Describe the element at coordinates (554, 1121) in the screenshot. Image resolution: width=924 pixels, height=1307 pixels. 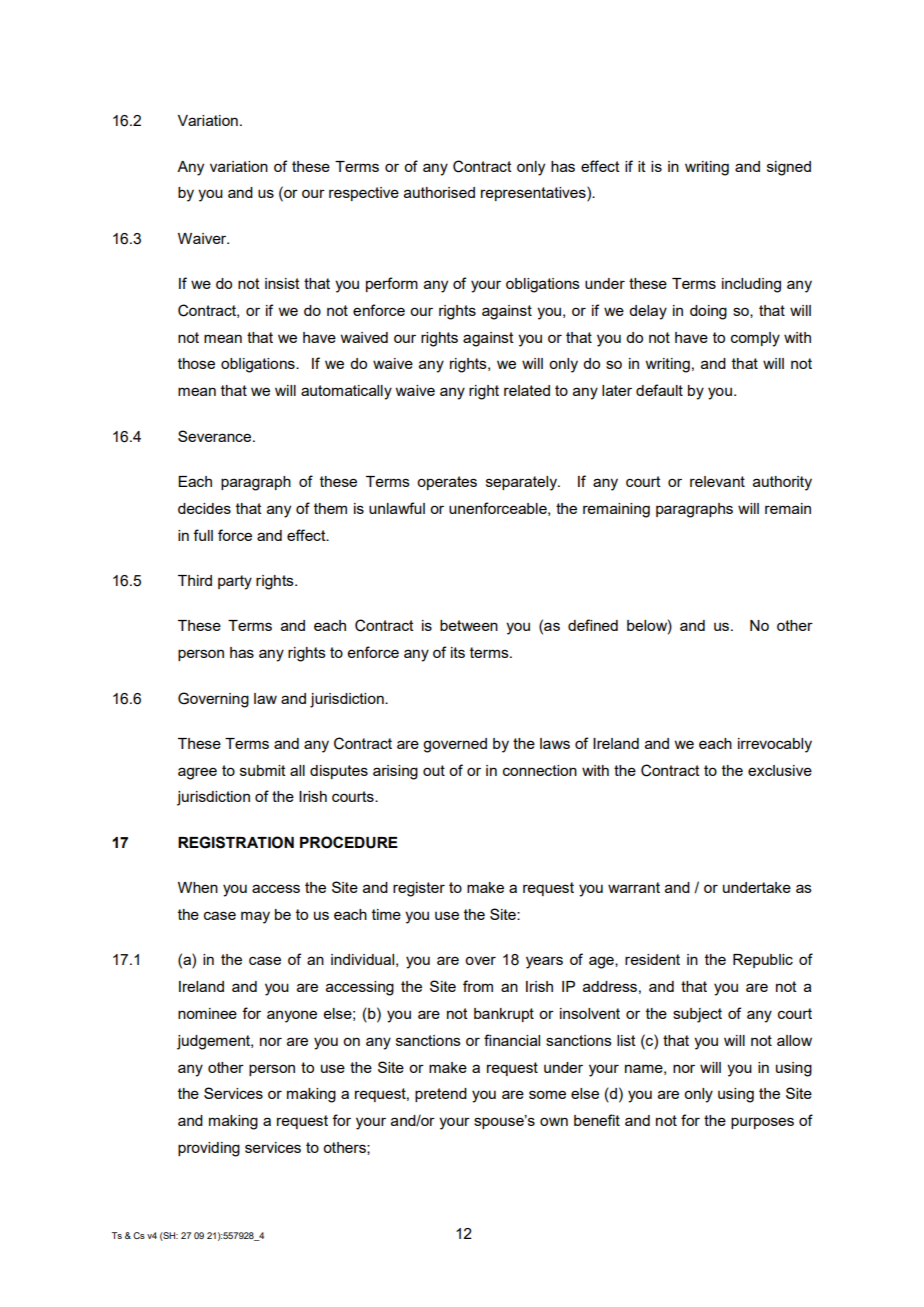
I see `own` at that location.
